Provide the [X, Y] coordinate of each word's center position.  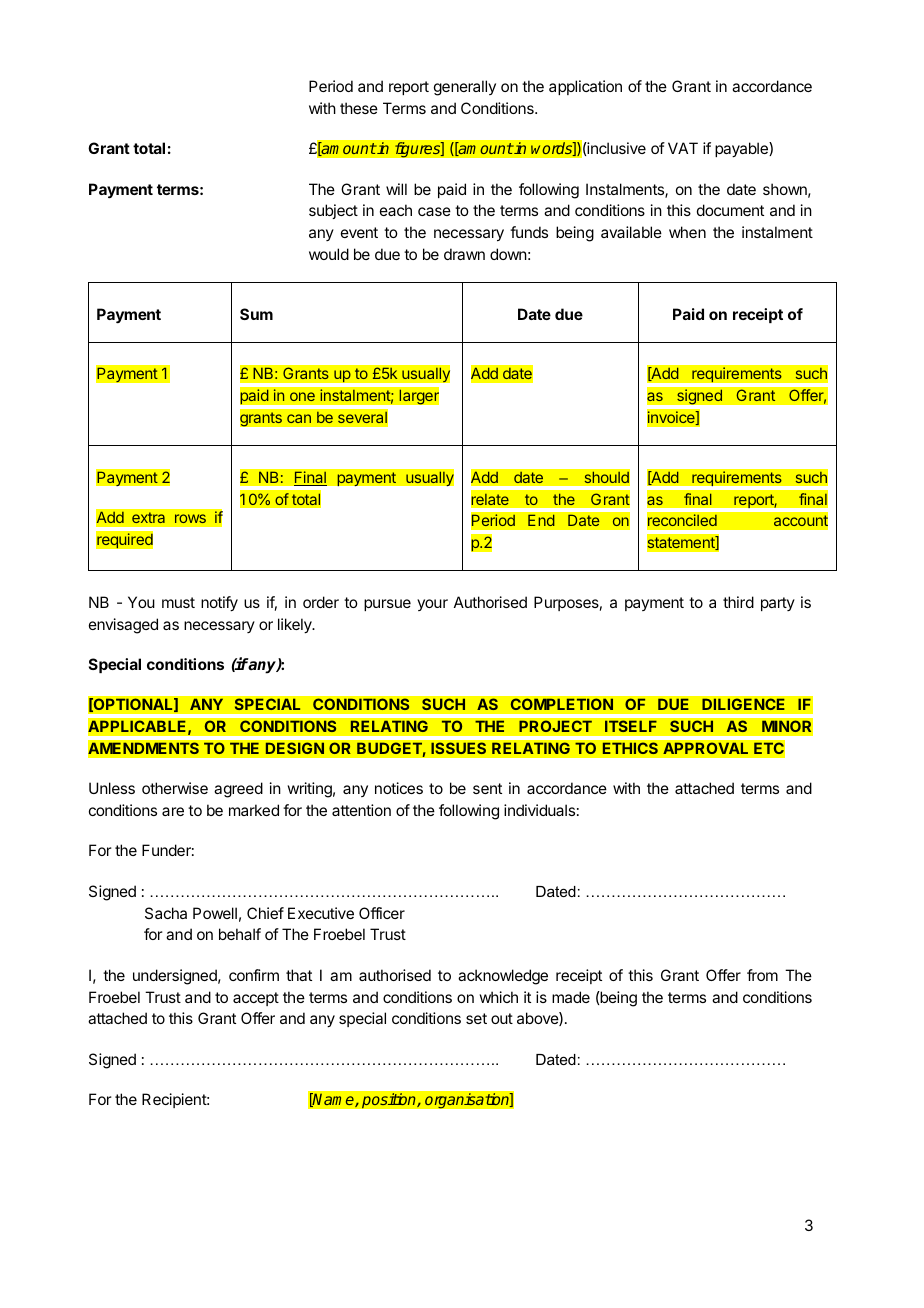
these [359, 108]
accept [256, 999]
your [432, 605]
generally [465, 88]
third [738, 602]
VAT [683, 148]
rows [190, 518]
